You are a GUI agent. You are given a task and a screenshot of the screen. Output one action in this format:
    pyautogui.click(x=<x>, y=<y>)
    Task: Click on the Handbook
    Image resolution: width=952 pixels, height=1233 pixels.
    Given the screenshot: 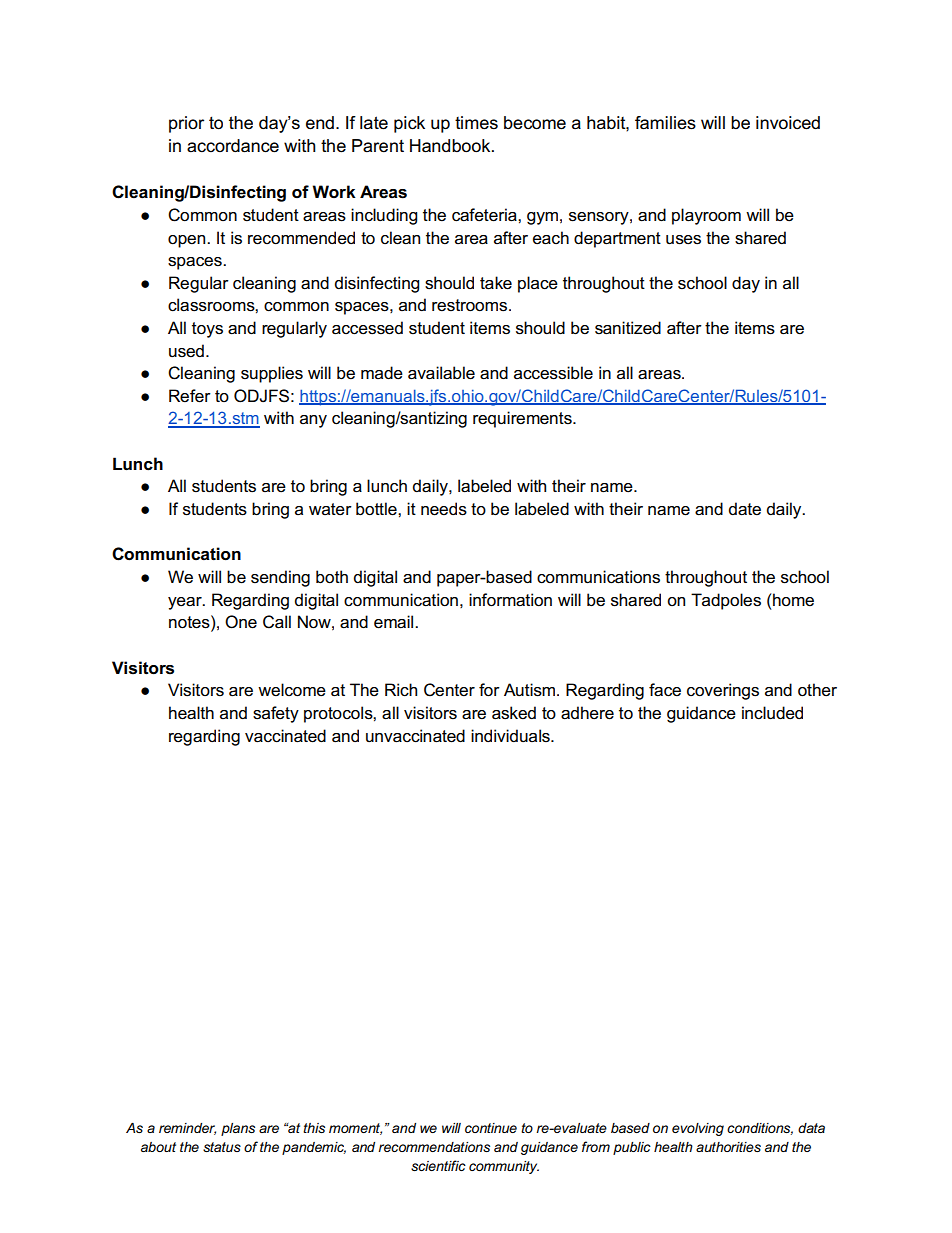 What is the action you would take?
    pyautogui.click(x=451, y=146)
